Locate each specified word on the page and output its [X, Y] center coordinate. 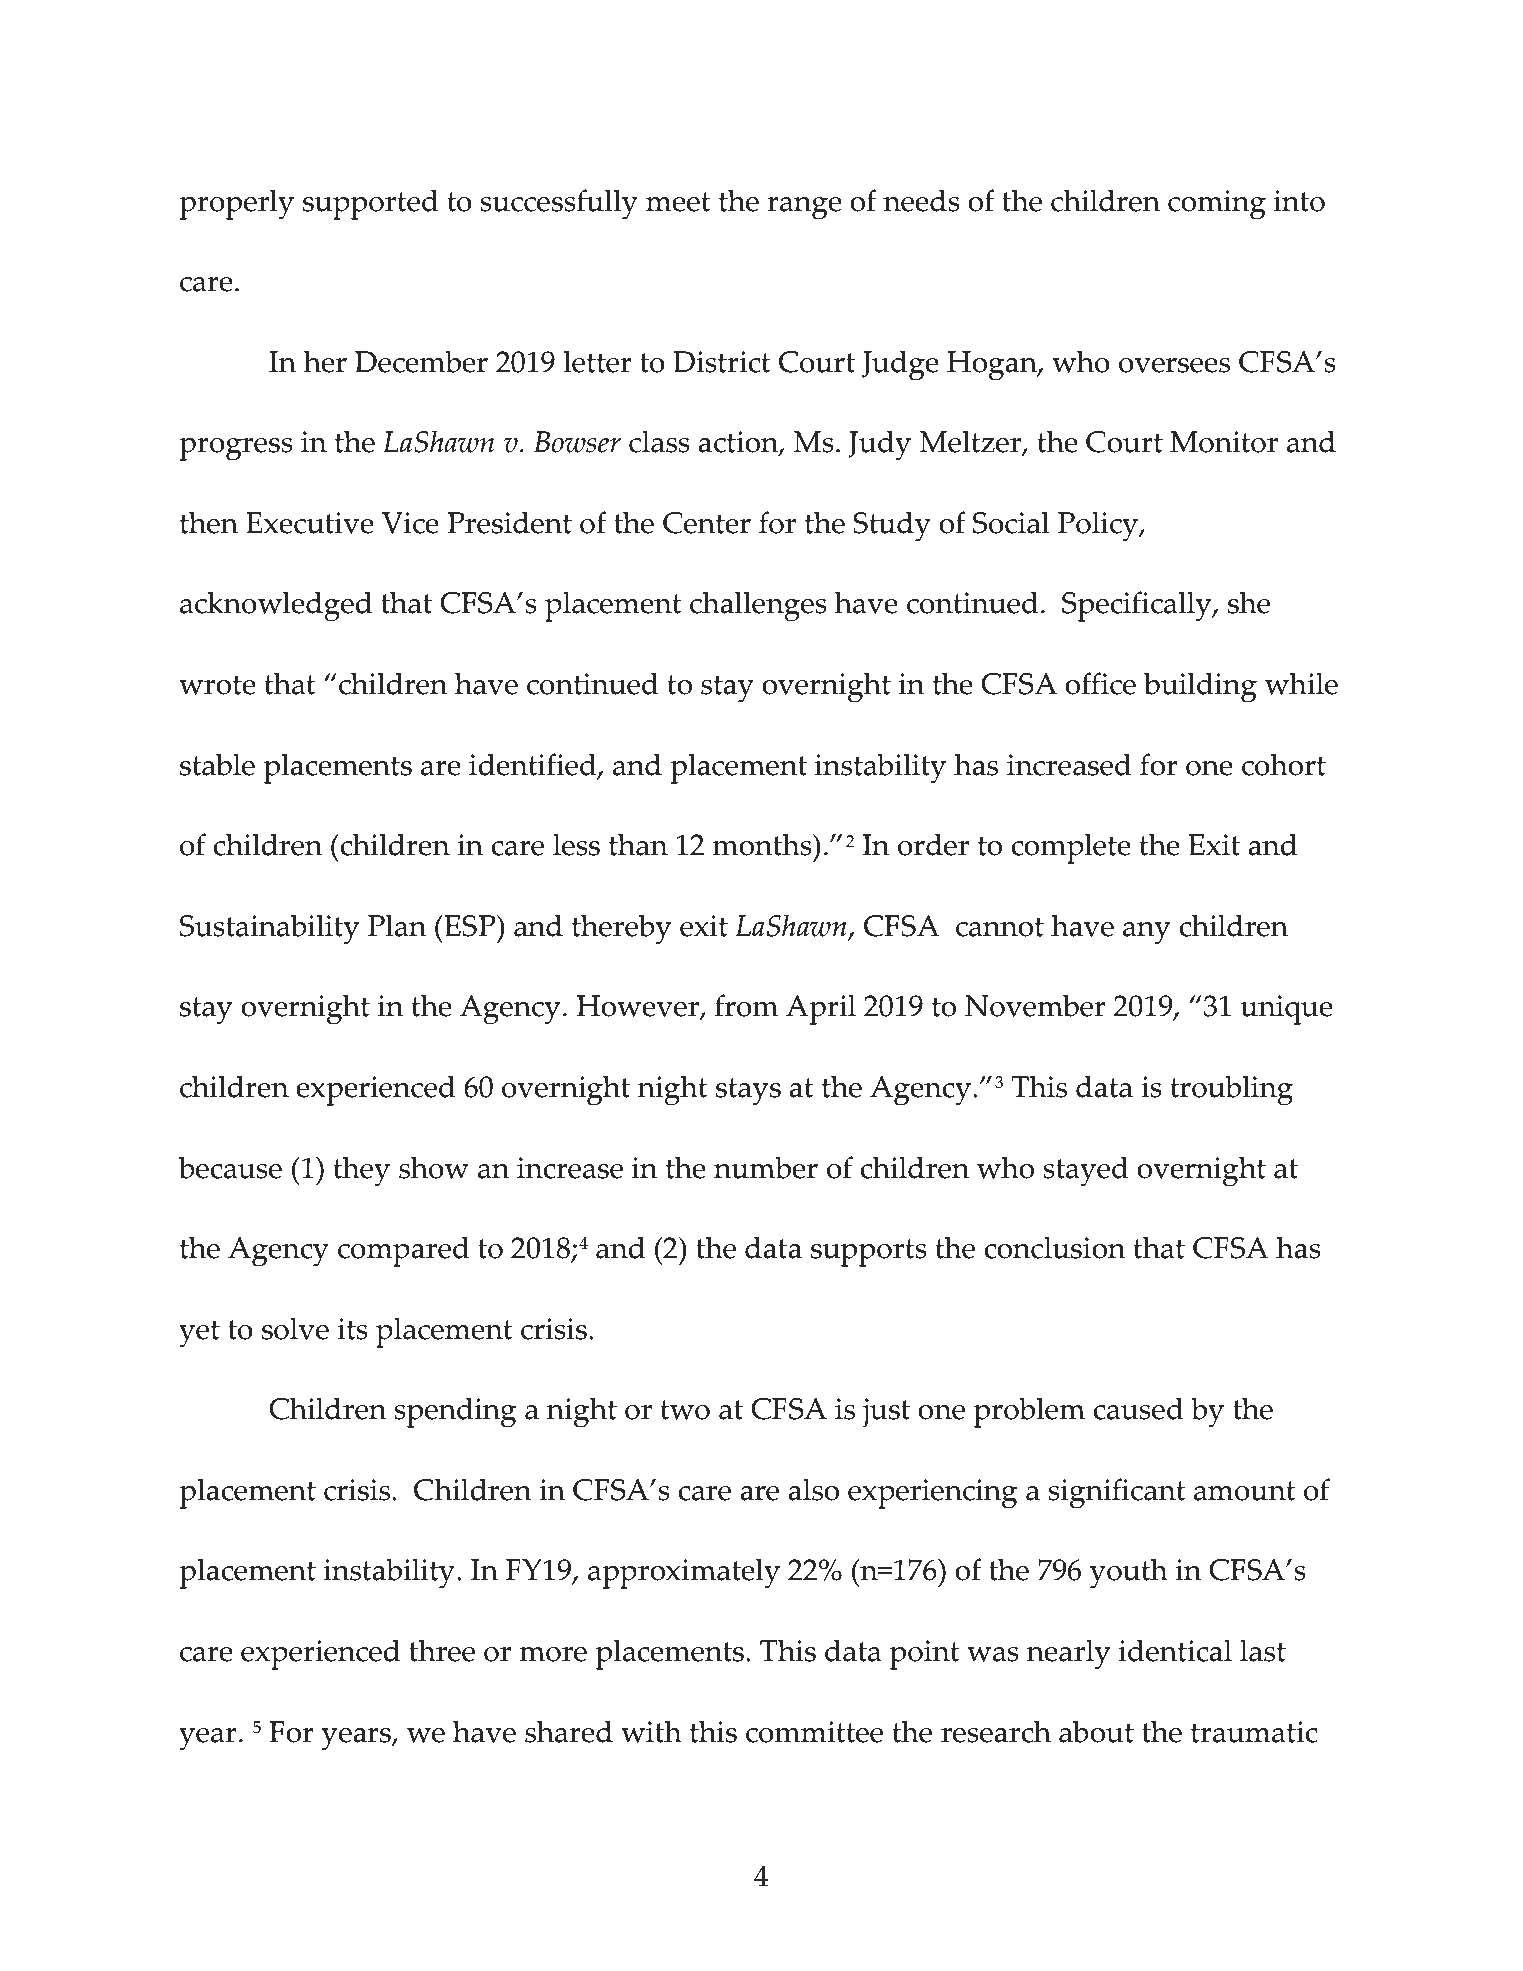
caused [1138, 1408]
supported [371, 204]
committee [814, 1732]
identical [1175, 1650]
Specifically [1138, 606]
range [804, 208]
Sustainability [270, 929]
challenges [758, 606]
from [746, 1005]
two [685, 1410]
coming [1217, 205]
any [1147, 933]
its [353, 1329]
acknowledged [276, 606]
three [442, 1650]
